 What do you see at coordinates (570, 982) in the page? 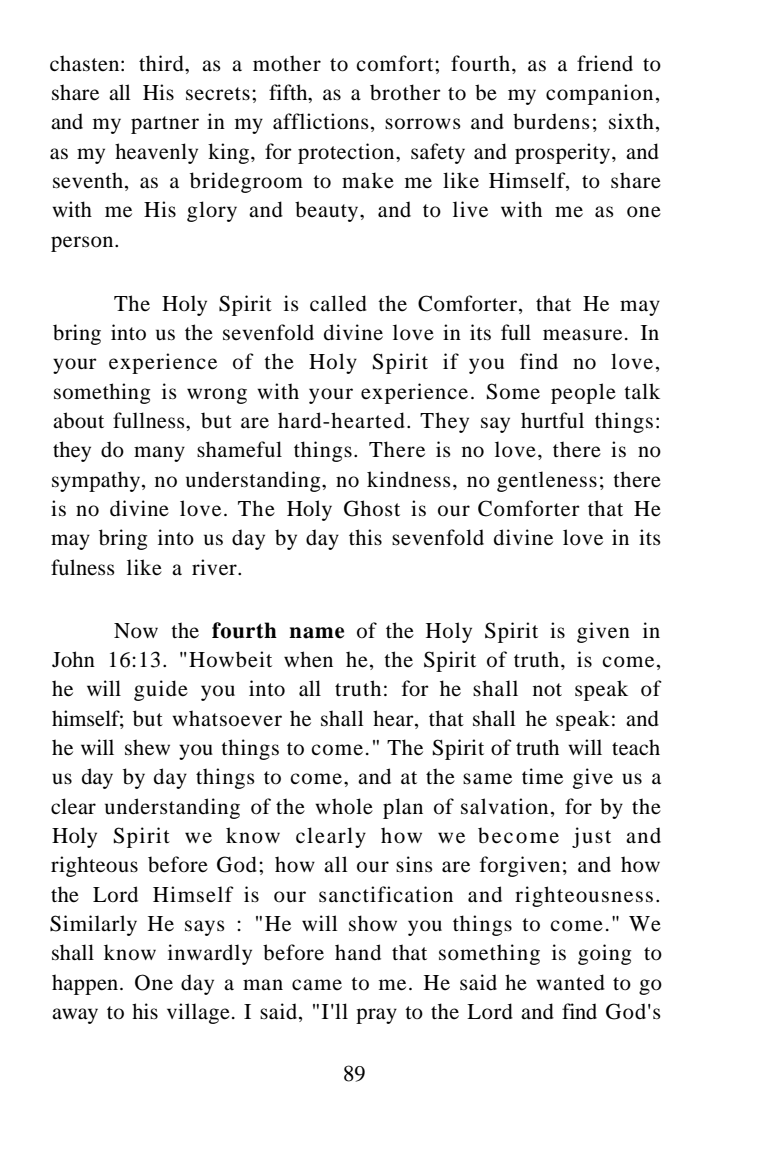
I see `wanted` at bounding box center [570, 982].
